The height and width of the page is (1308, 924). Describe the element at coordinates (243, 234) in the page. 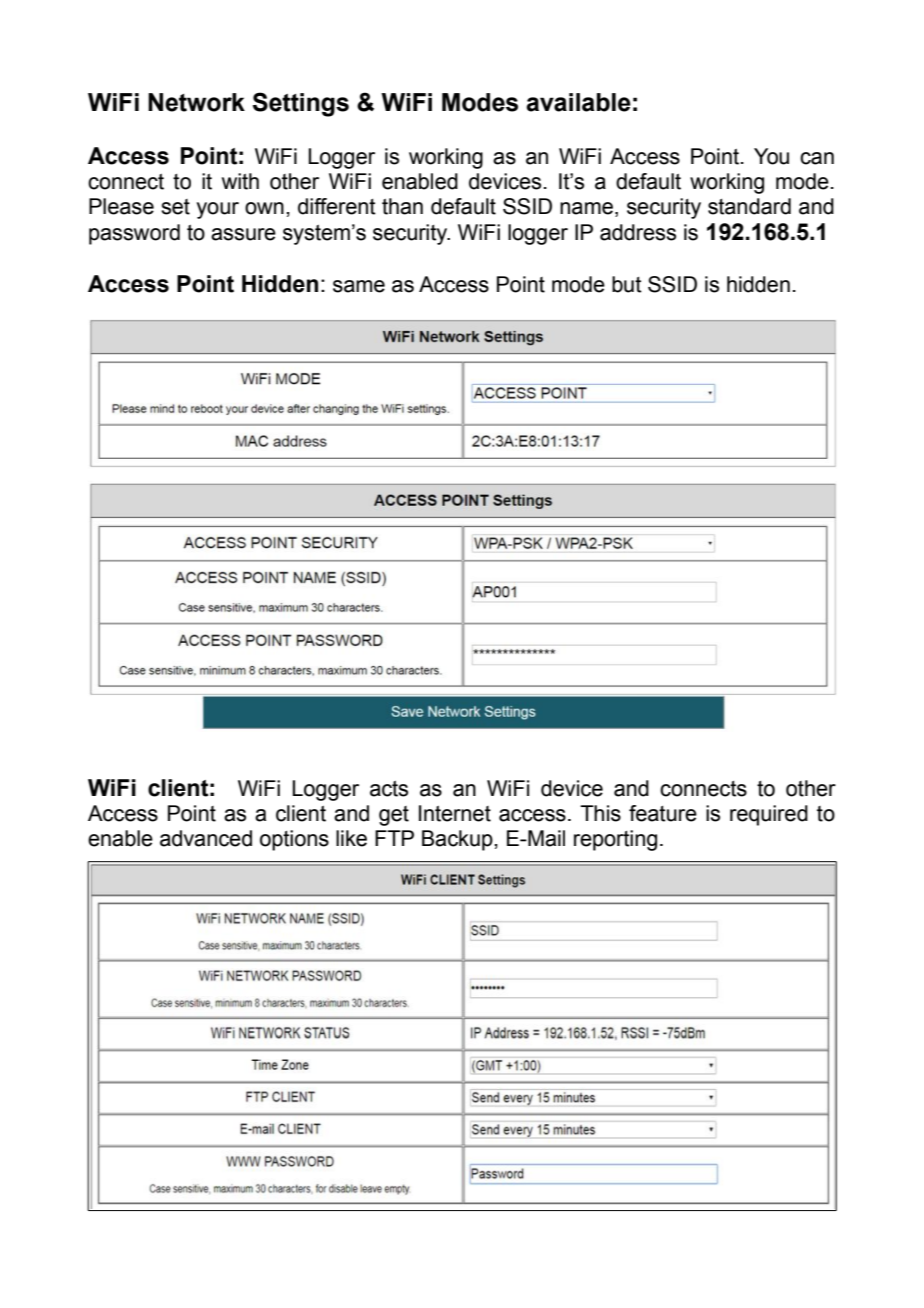

I see `assure` at that location.
